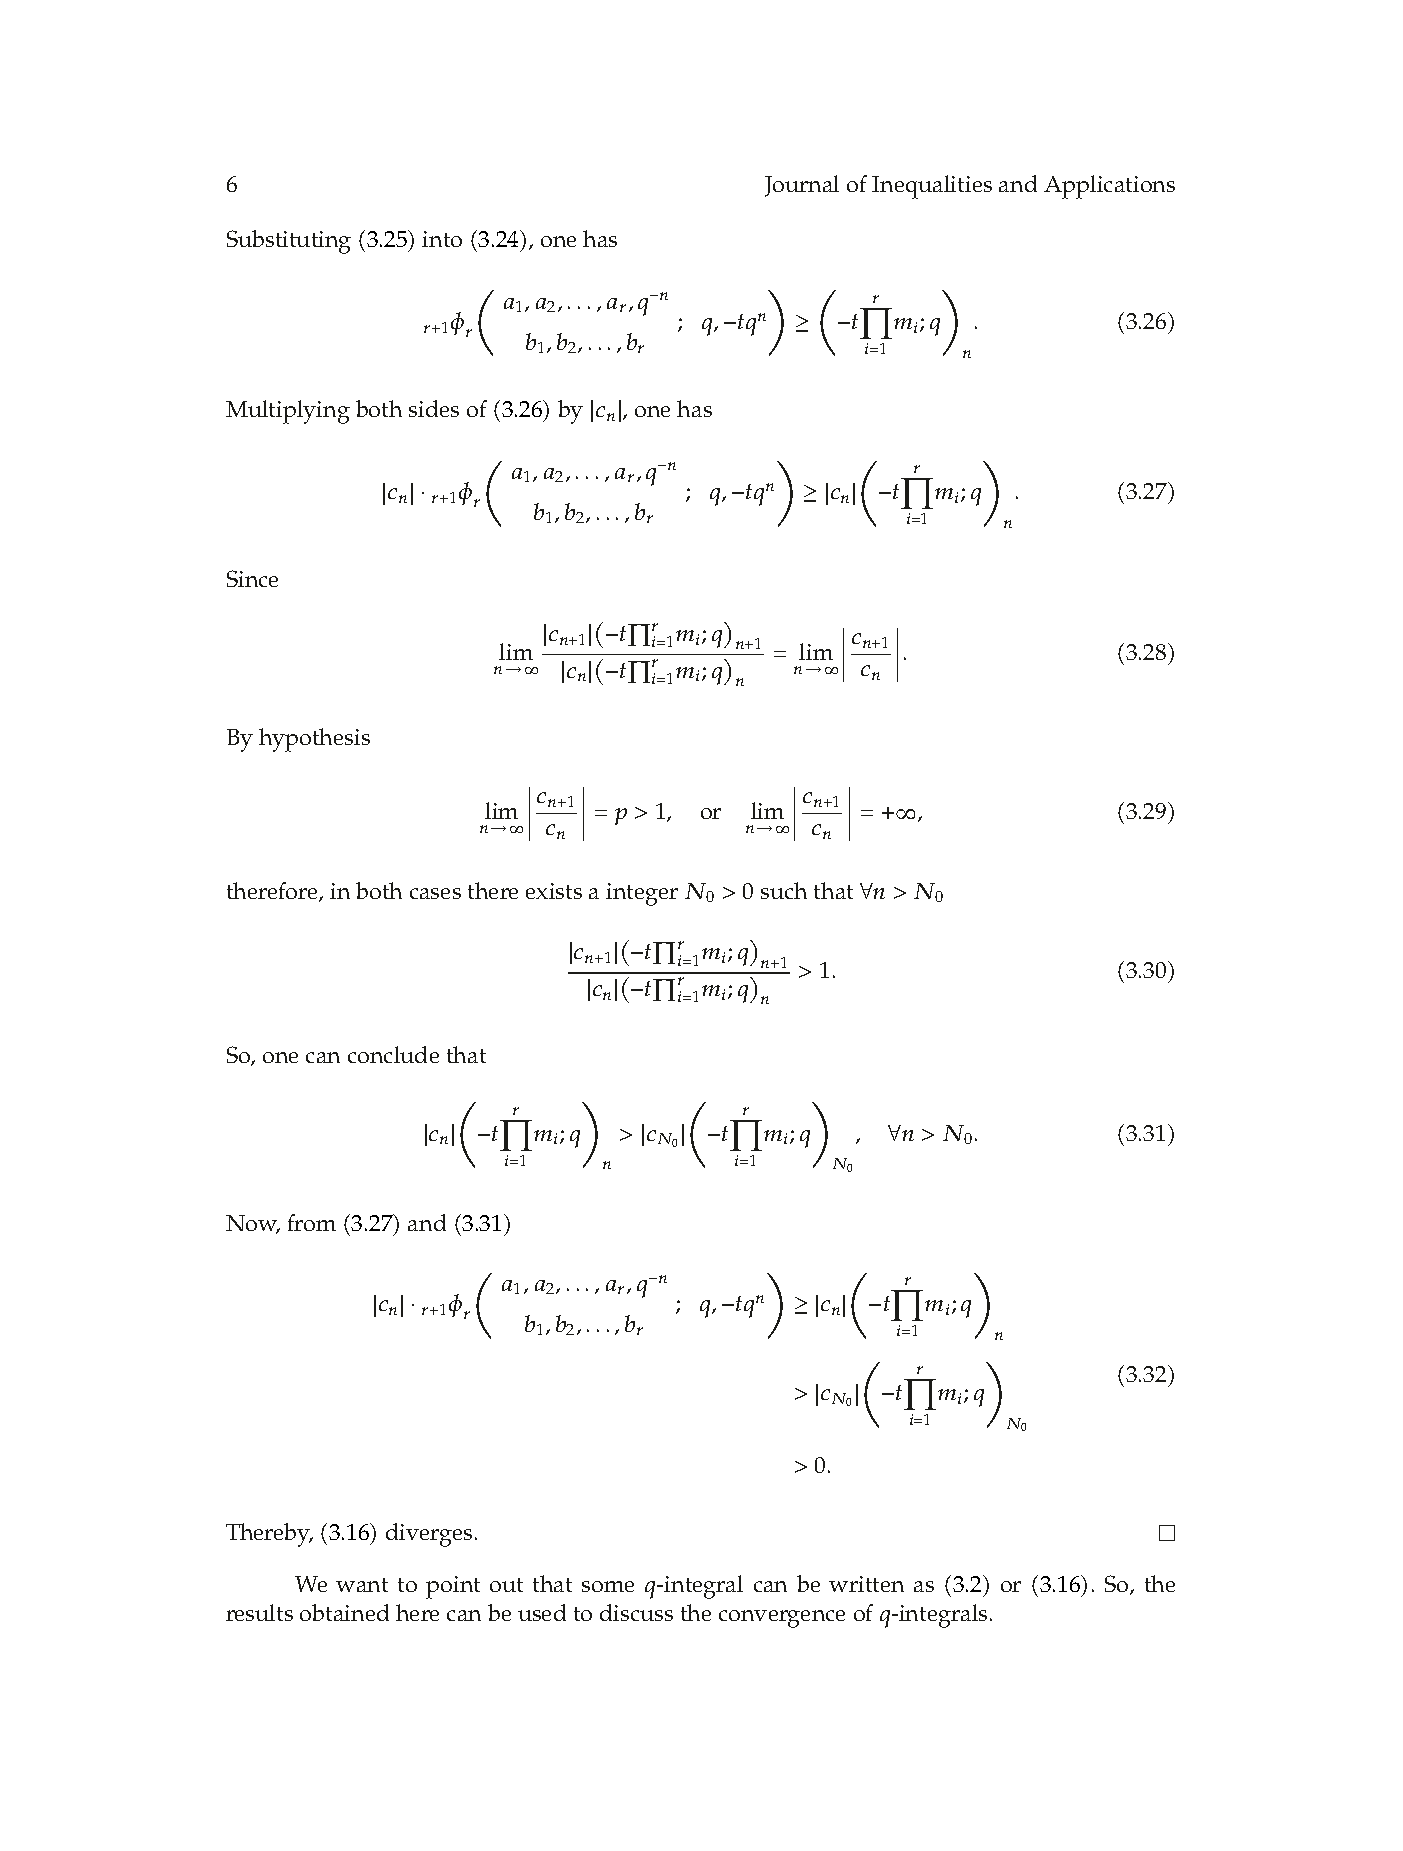 Image resolution: width=1403 pixels, height=1851 pixels. I want to click on sides, so click(434, 408).
